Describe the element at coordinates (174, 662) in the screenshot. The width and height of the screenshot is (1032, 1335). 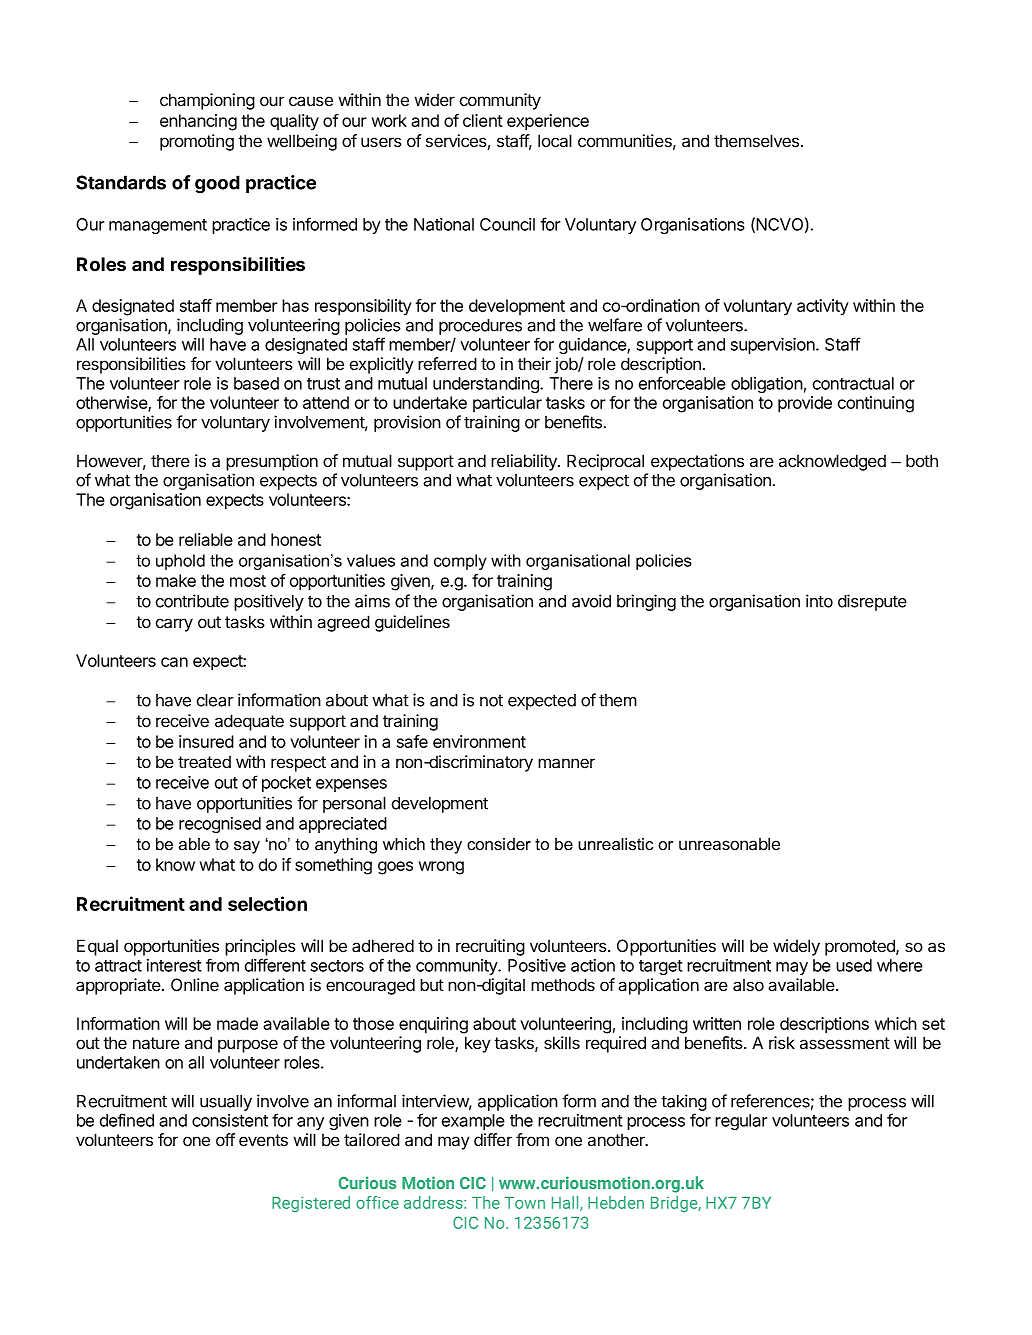
I see `can` at that location.
